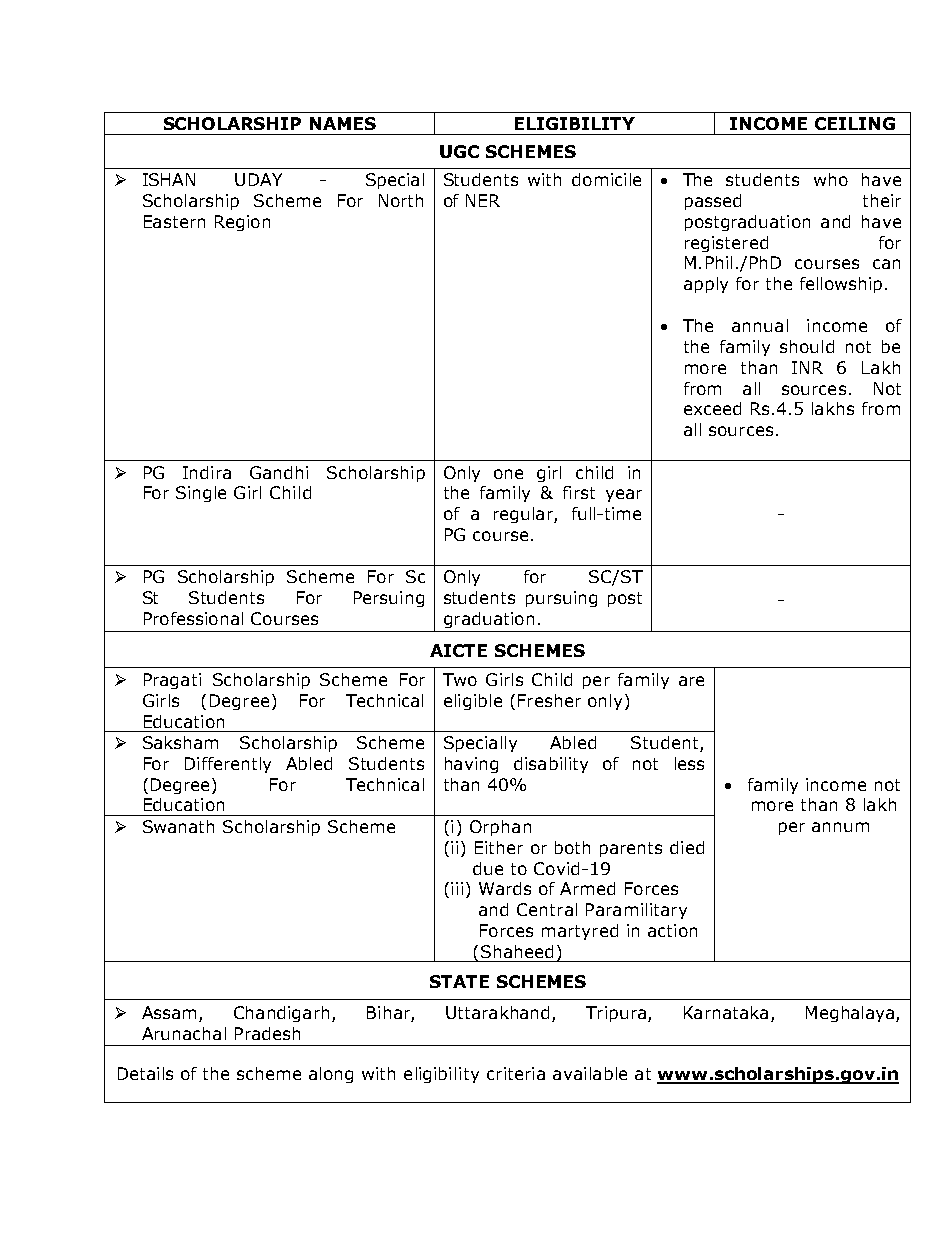  I want to click on should, so click(807, 346).
